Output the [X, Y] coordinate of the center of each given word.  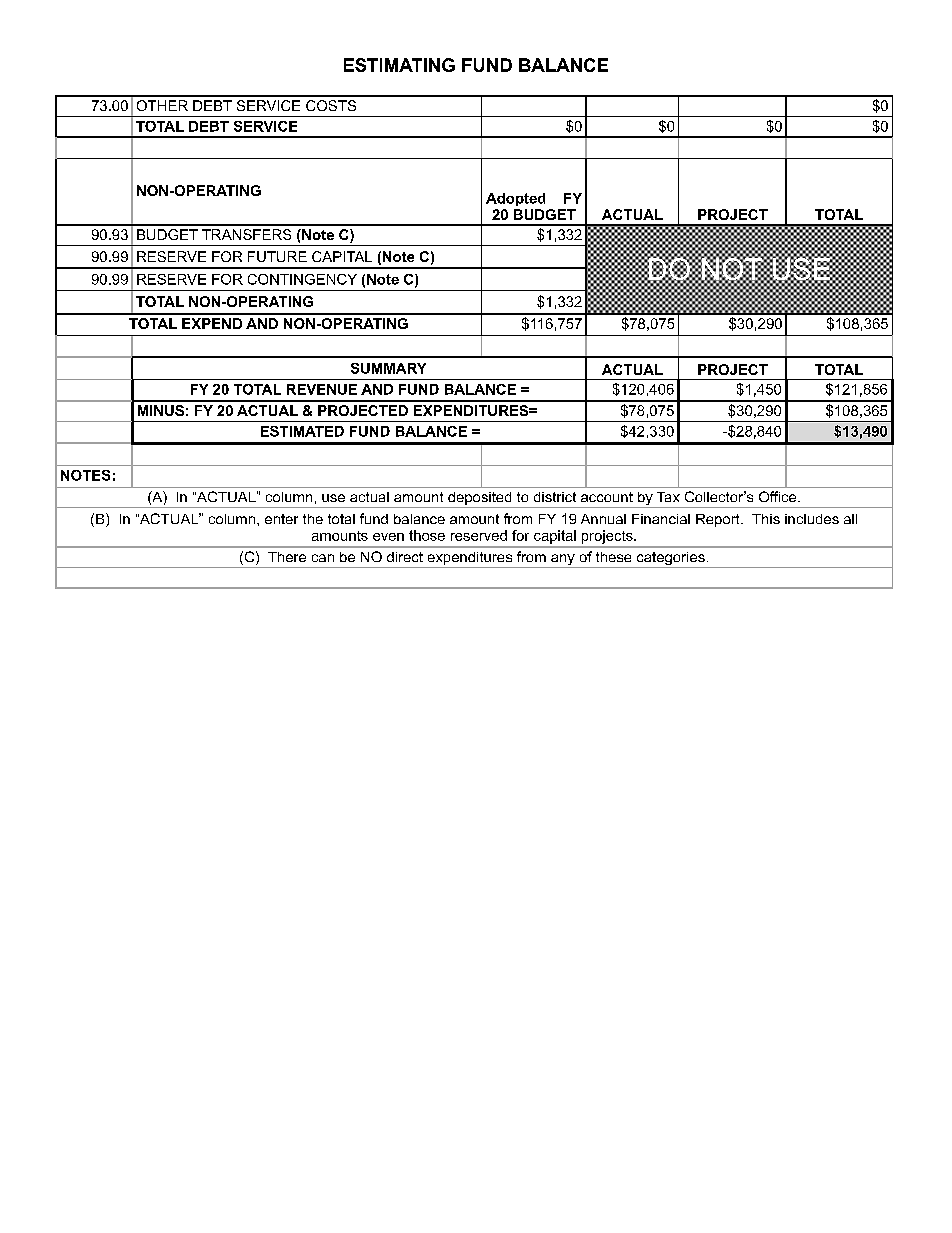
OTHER [162, 105]
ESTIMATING [399, 65]
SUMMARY [388, 368]
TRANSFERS [246, 234]
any [563, 561]
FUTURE [277, 256]
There [287, 557]
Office [779, 496]
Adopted [515, 199]
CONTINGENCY [302, 279]
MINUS [161, 410]
